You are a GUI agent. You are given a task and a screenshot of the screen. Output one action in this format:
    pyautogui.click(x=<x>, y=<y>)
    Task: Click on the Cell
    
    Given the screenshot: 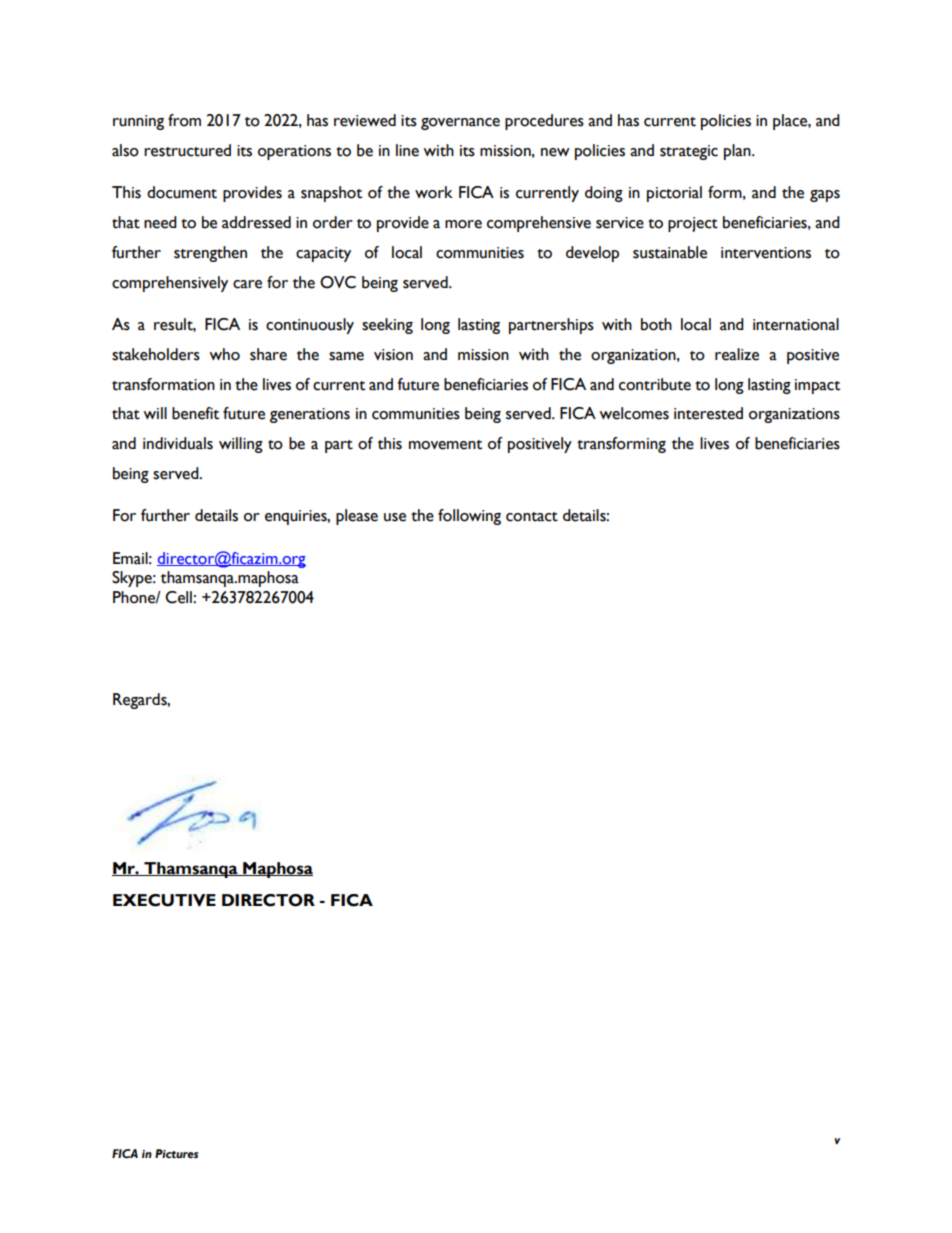 What is the action you would take?
    pyautogui.click(x=179, y=597)
